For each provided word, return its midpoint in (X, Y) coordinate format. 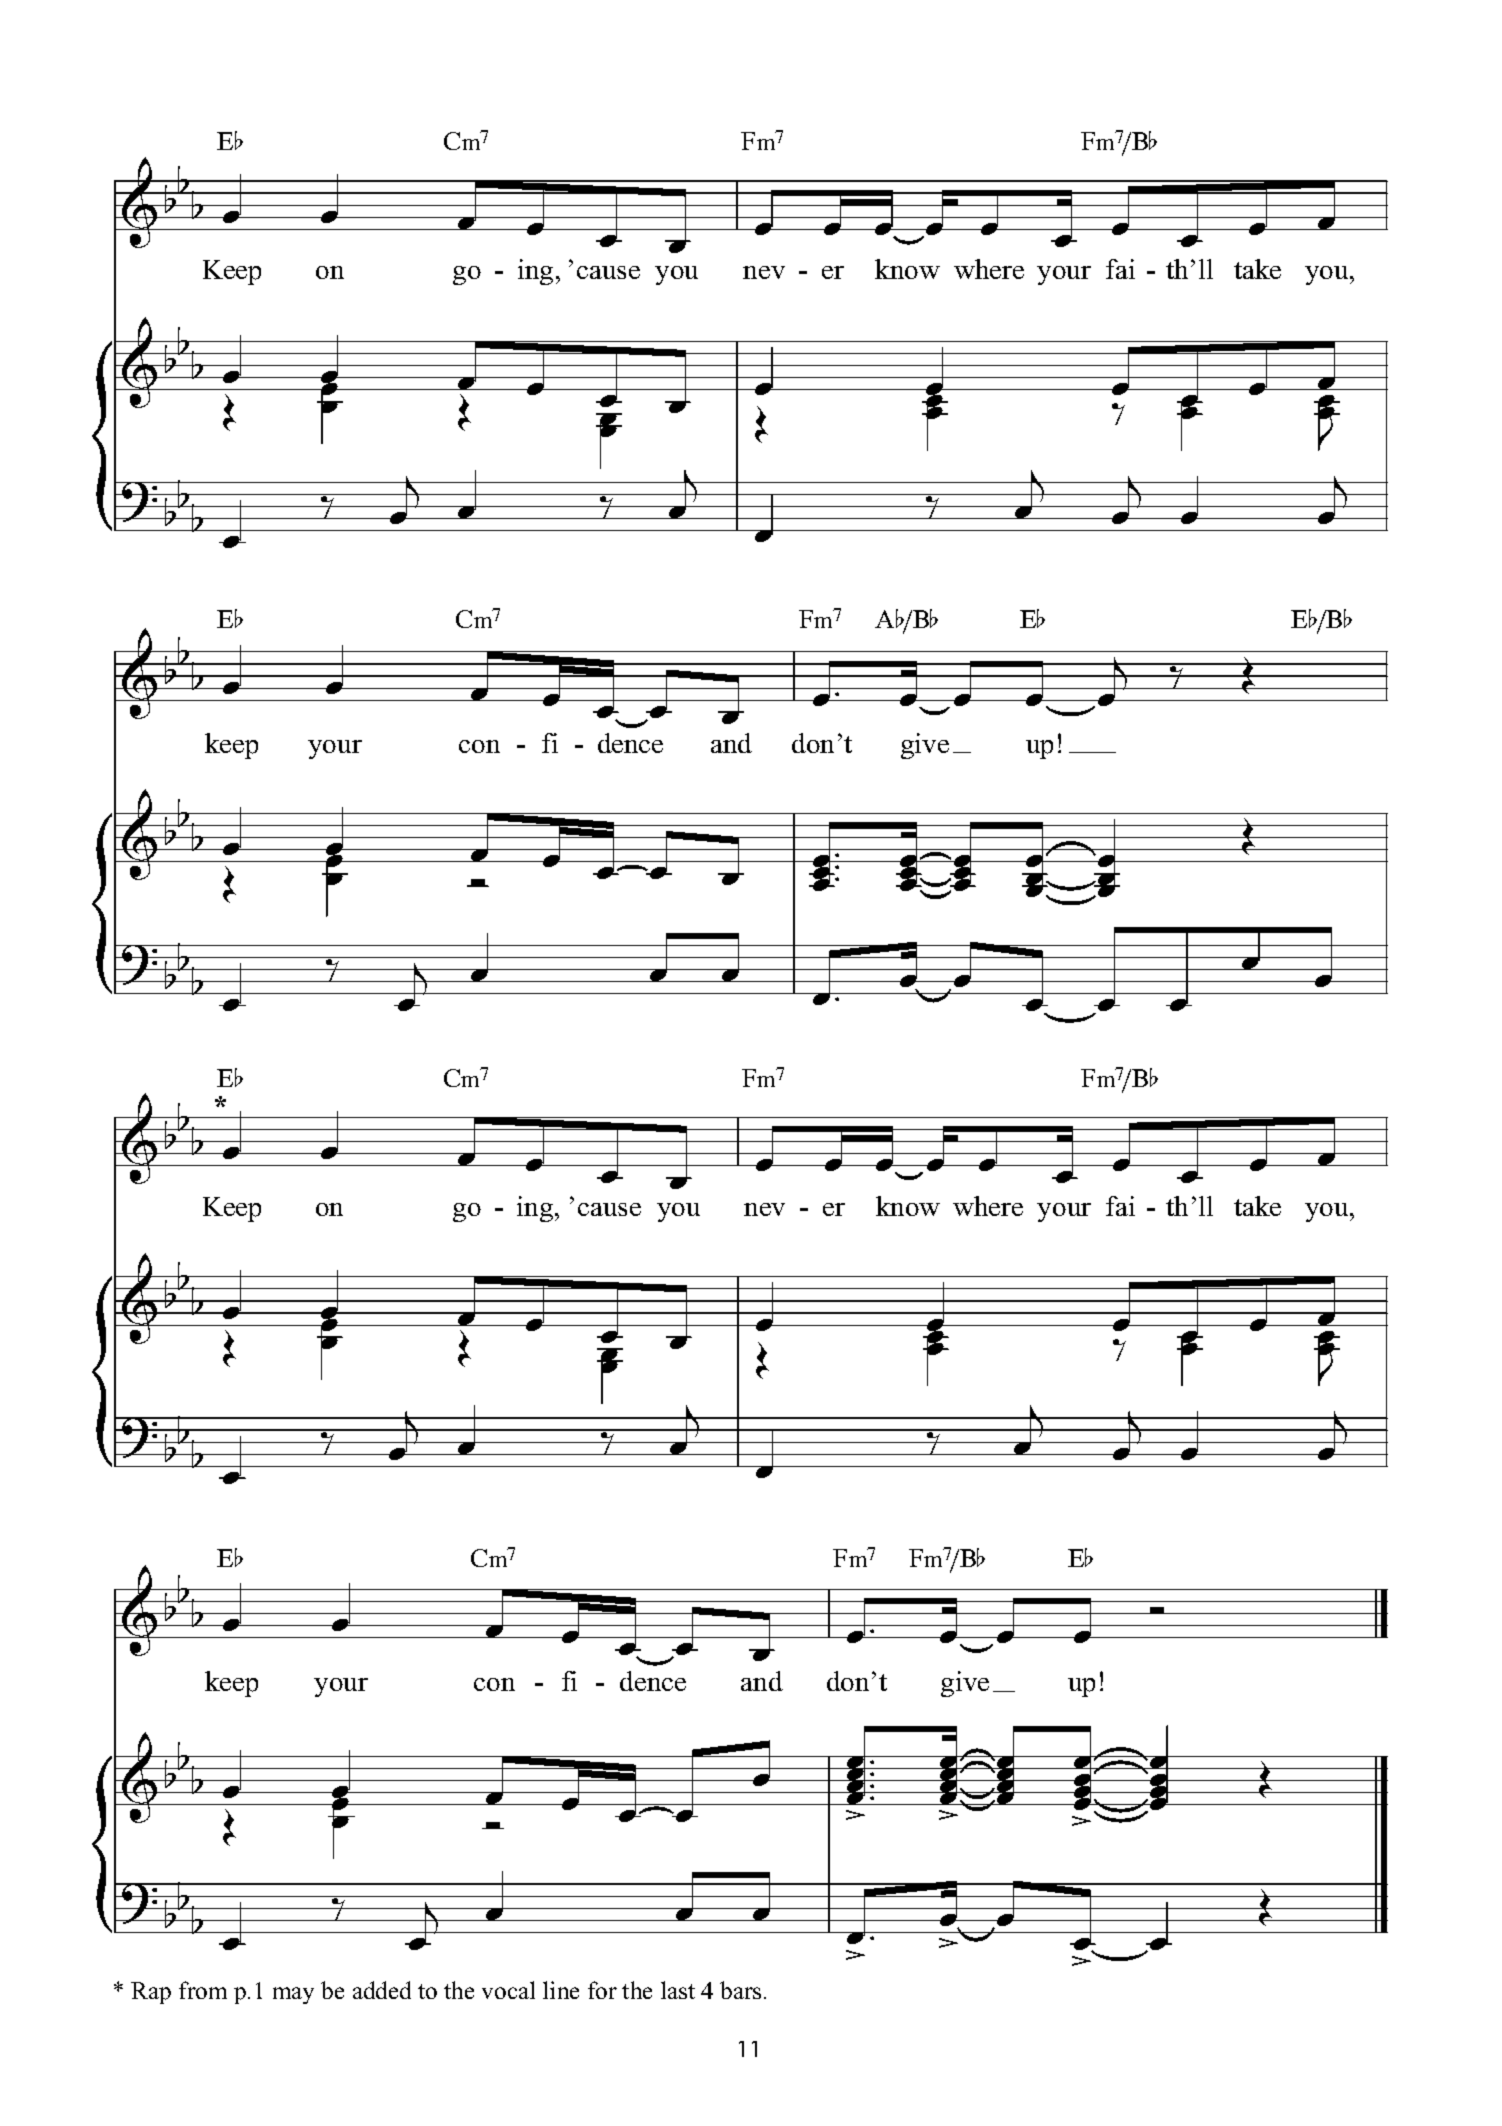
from (203, 1990)
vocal (508, 1990)
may (293, 1995)
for (602, 1990)
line (561, 1990)
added (382, 1990)
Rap (151, 1993)
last (678, 1990)
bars (740, 1990)
